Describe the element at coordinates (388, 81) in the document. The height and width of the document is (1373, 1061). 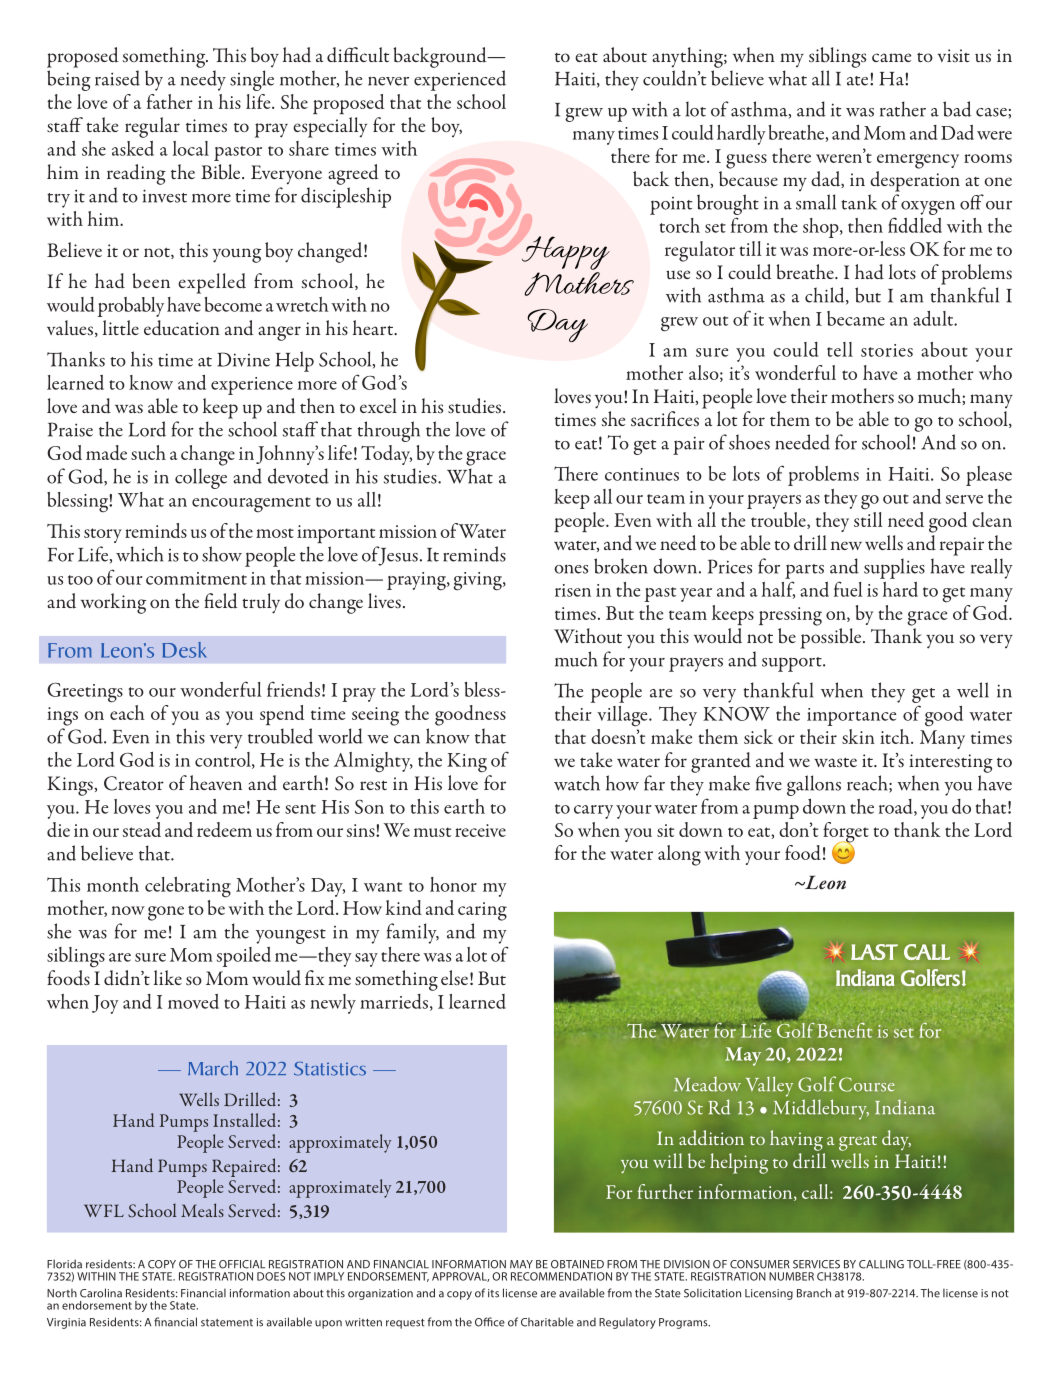
I see `never` at that location.
